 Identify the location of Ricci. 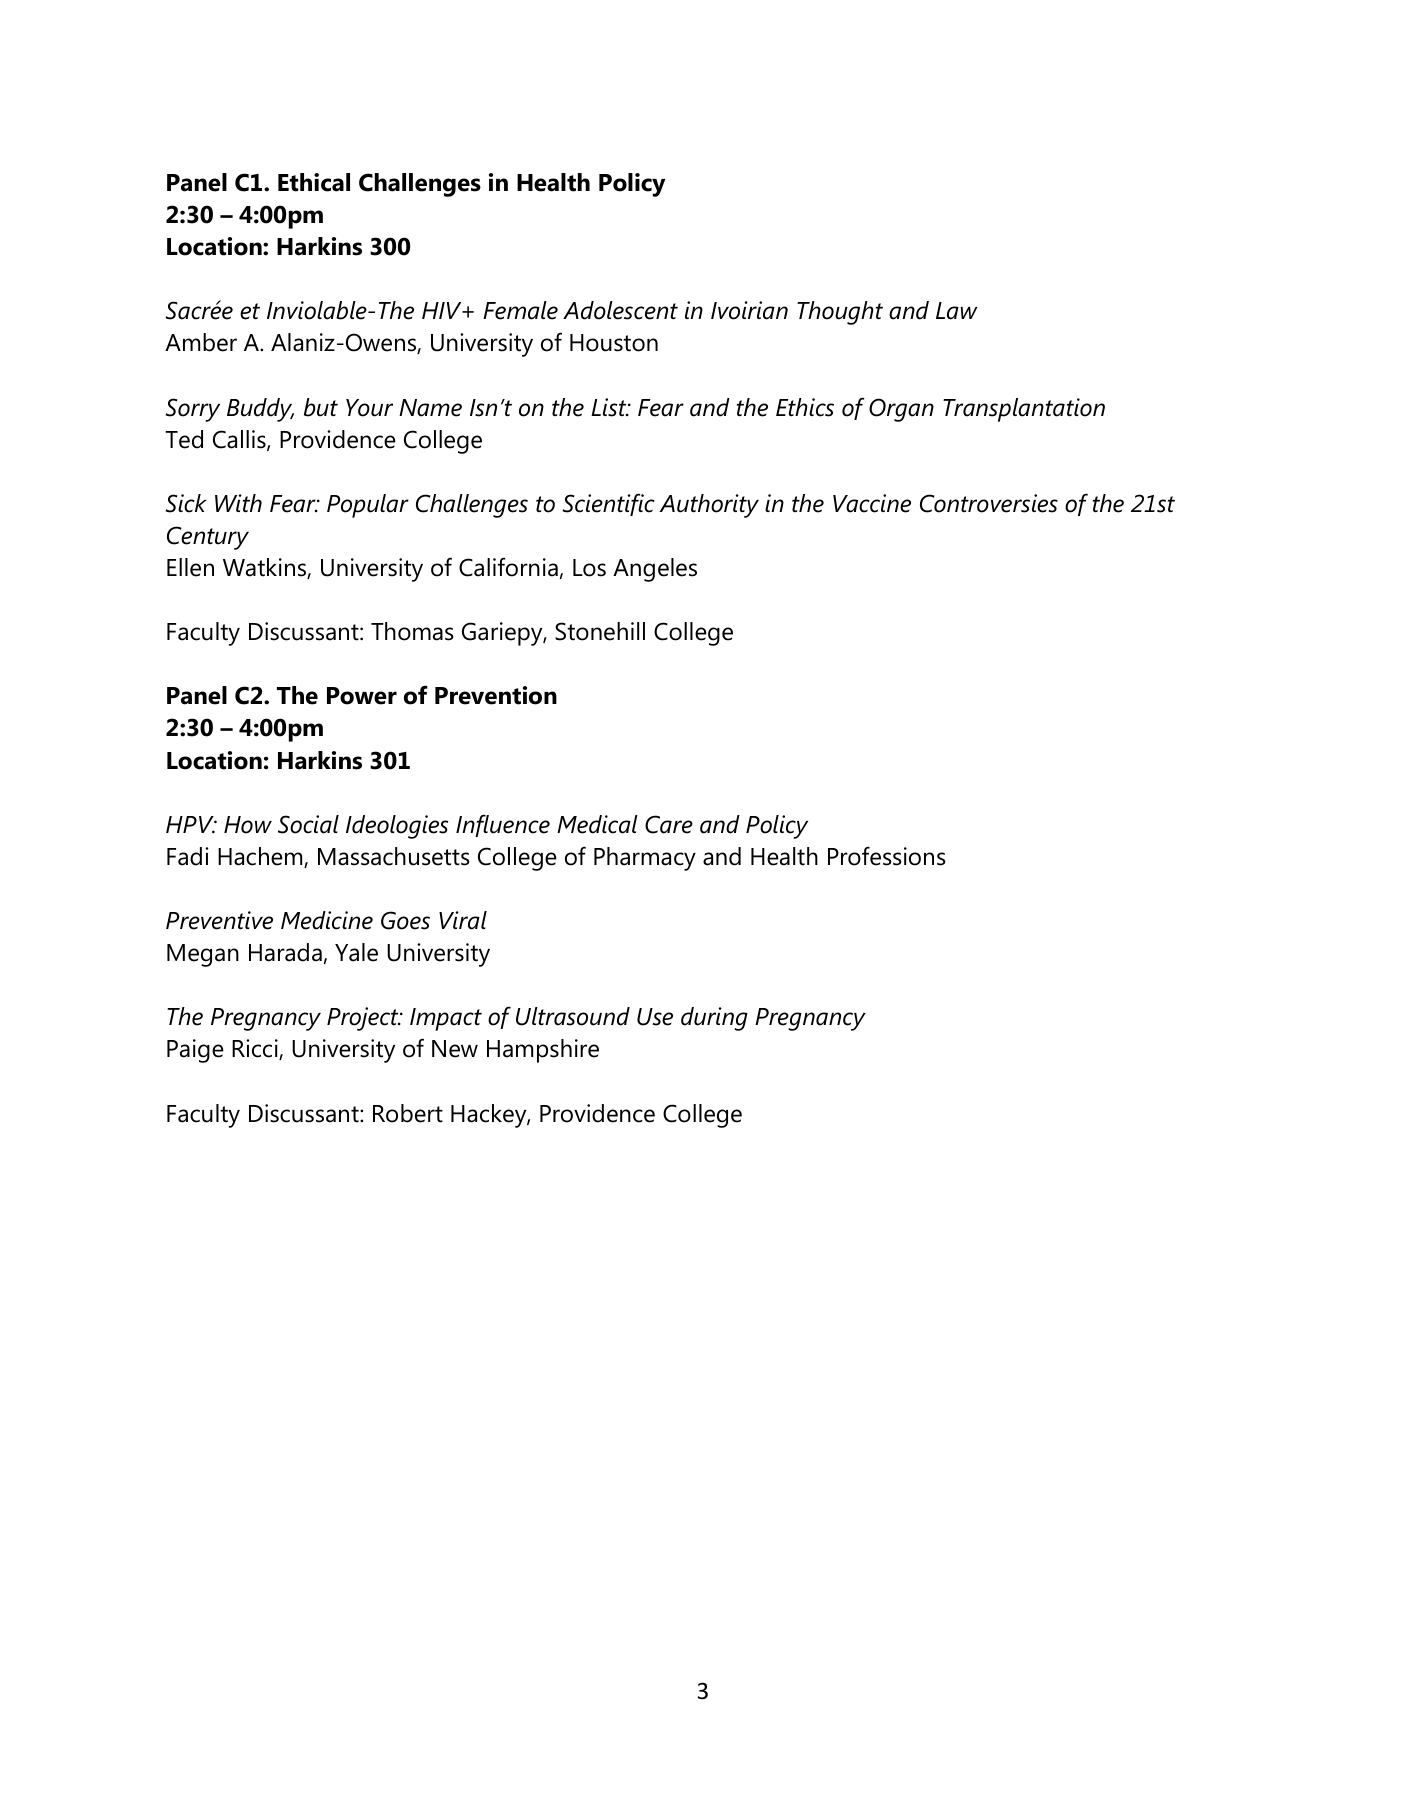
(256, 1049).
